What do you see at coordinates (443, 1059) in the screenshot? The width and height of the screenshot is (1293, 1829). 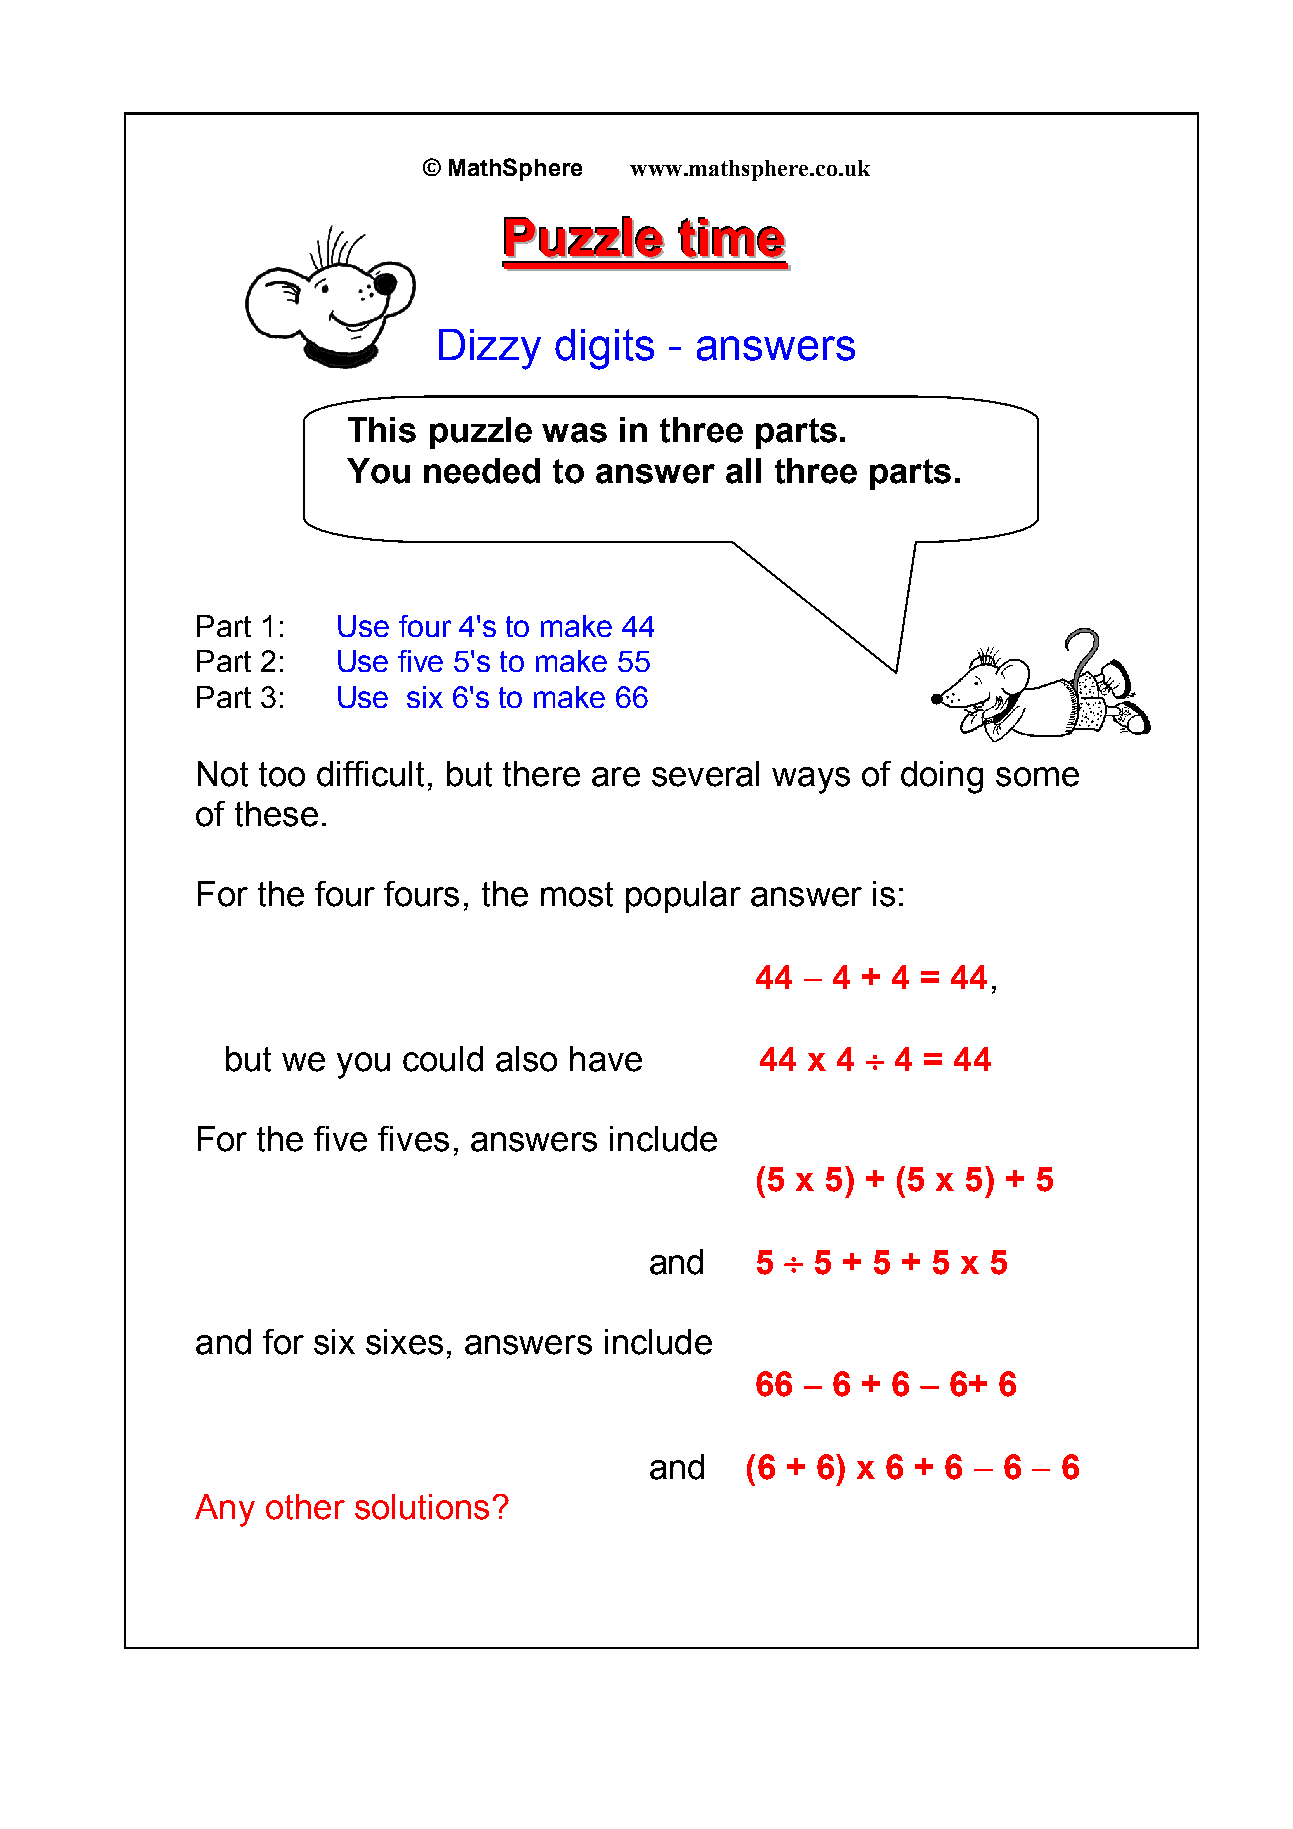 I see `could` at bounding box center [443, 1059].
